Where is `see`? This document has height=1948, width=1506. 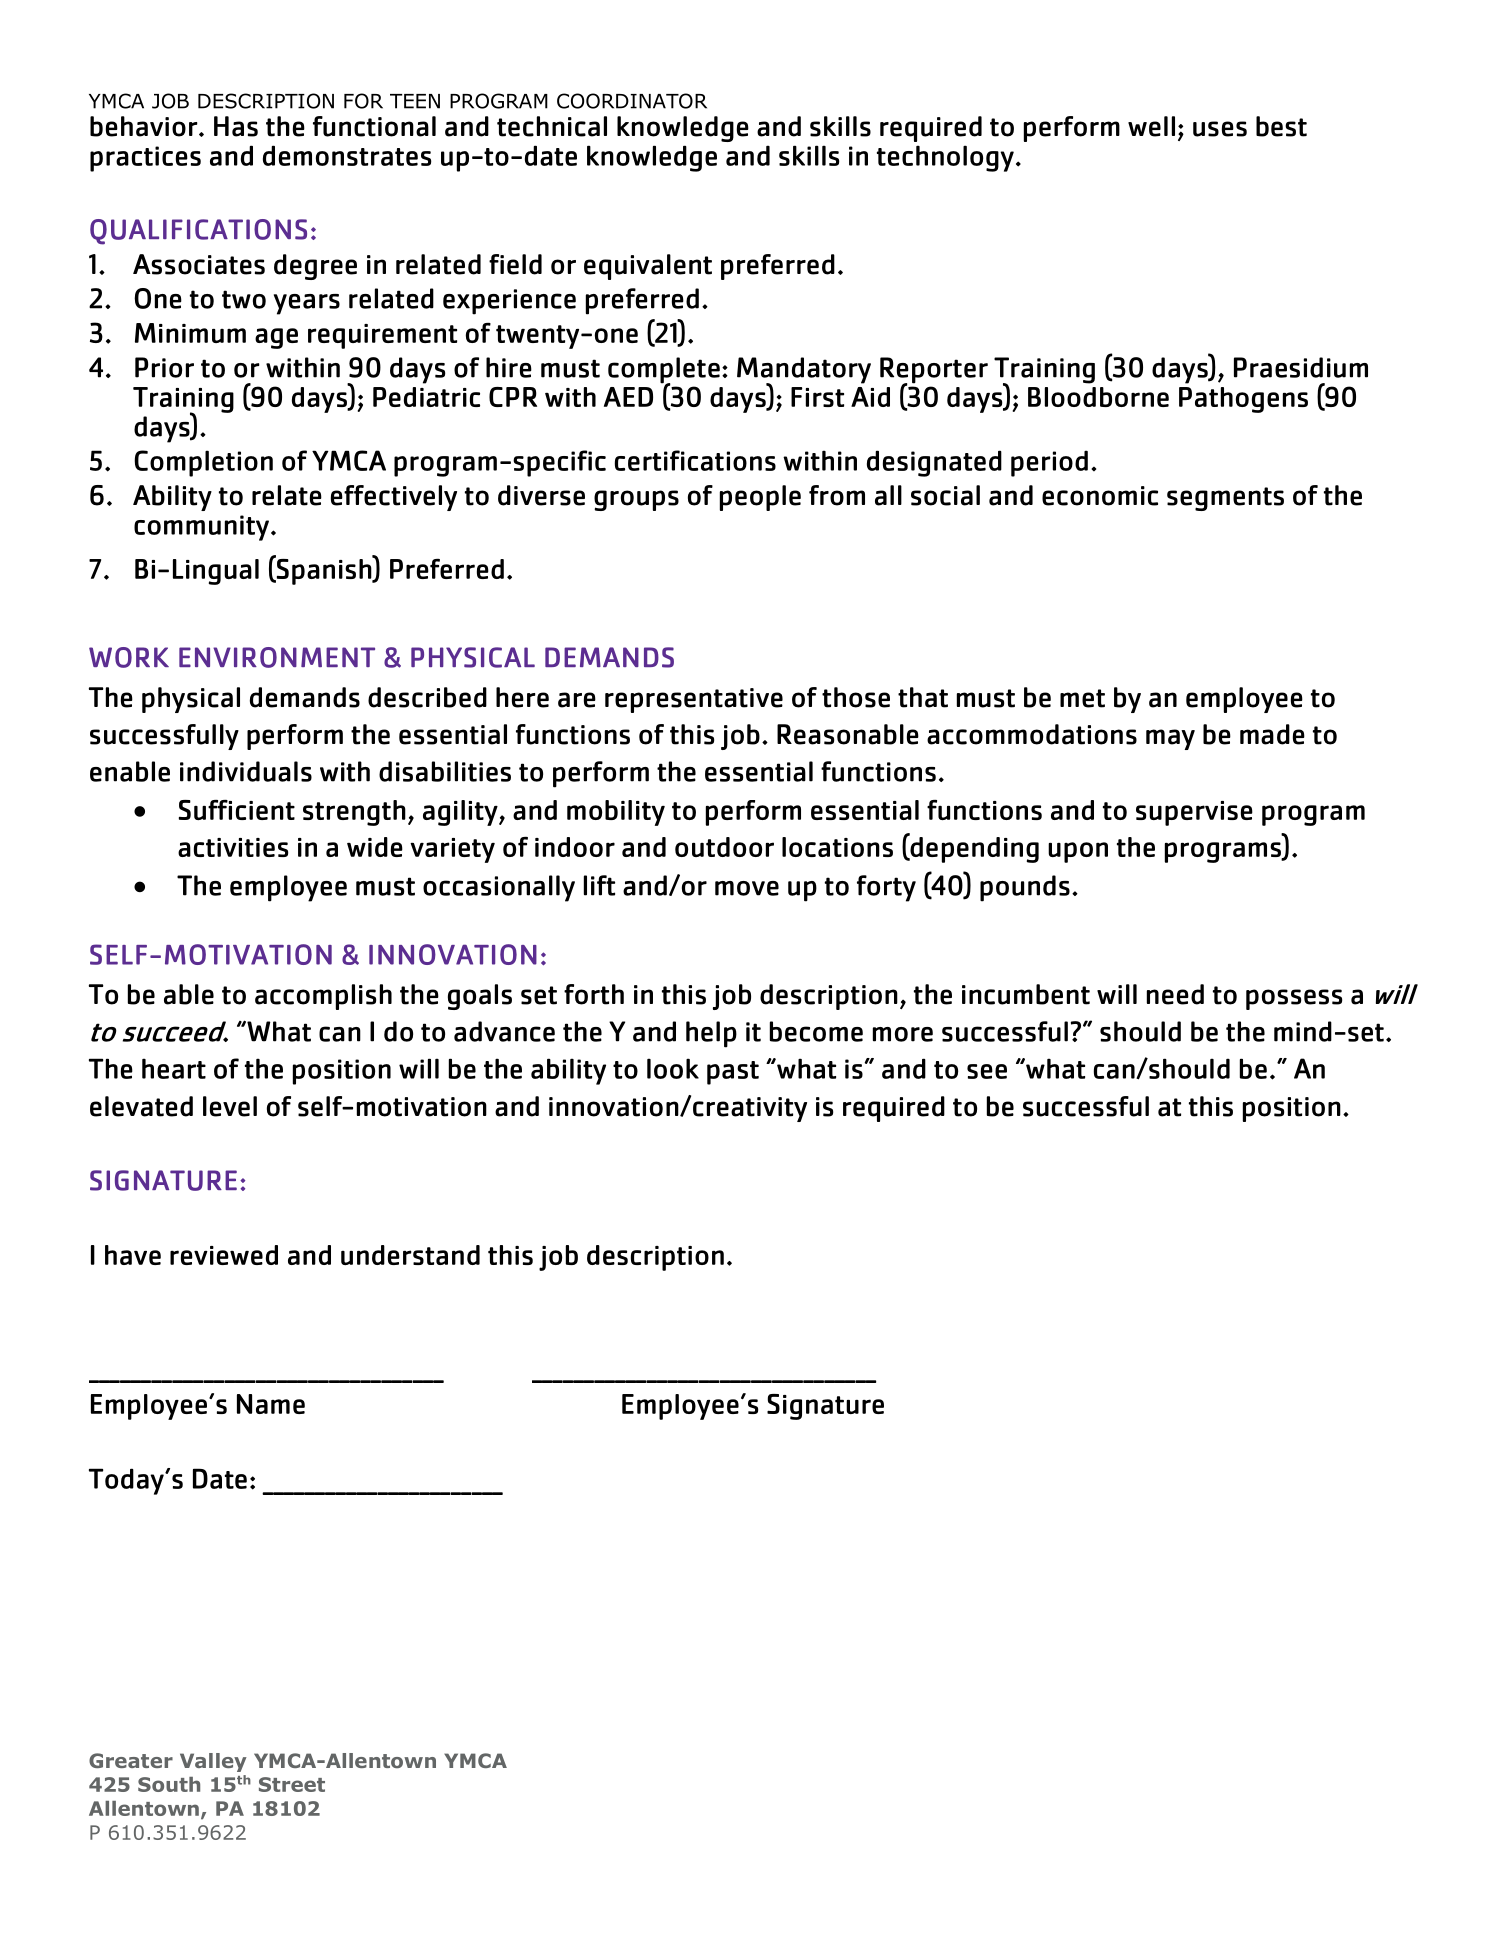 see is located at coordinates (987, 1071).
